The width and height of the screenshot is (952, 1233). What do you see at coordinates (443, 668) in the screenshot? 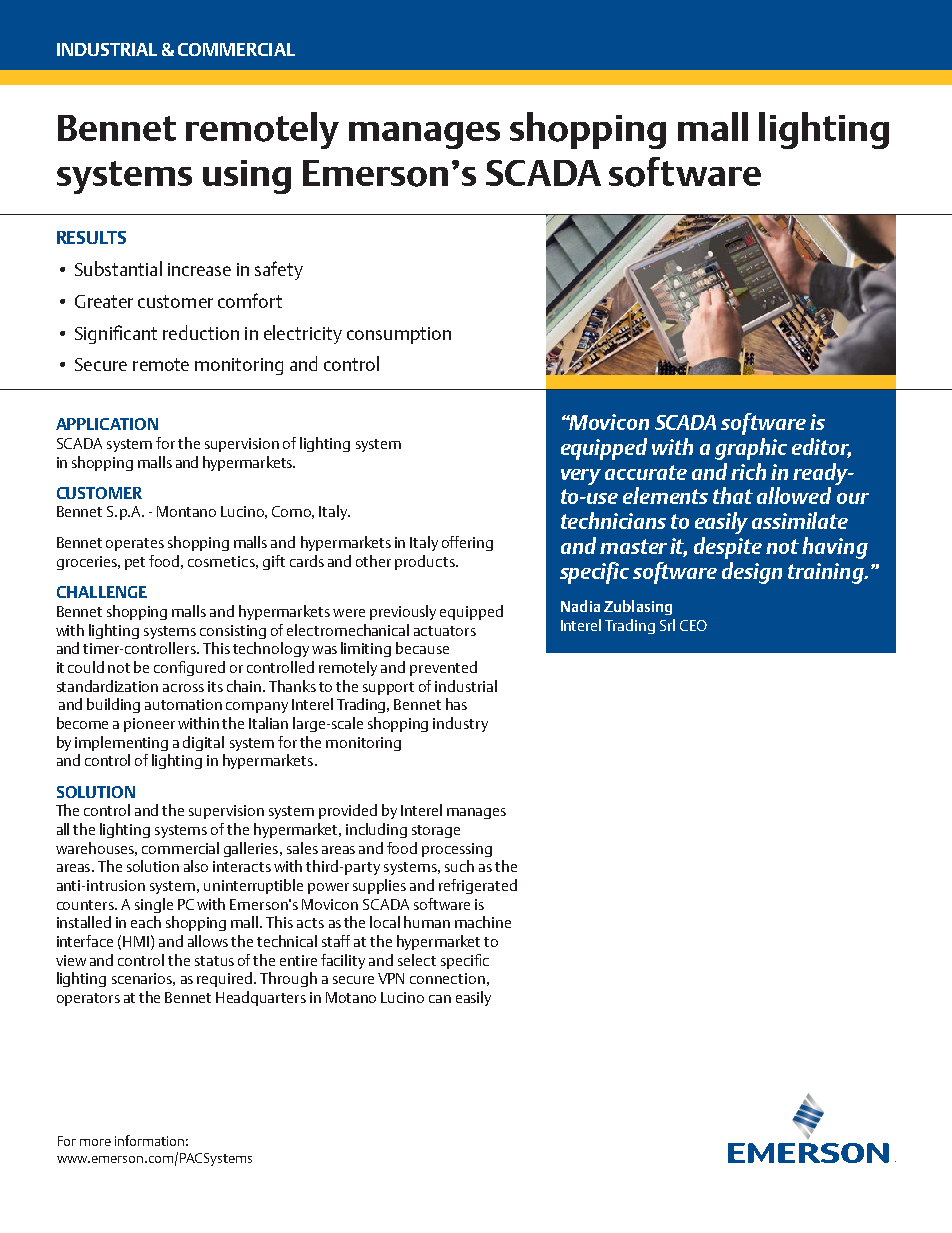
I see `prevented` at bounding box center [443, 668].
